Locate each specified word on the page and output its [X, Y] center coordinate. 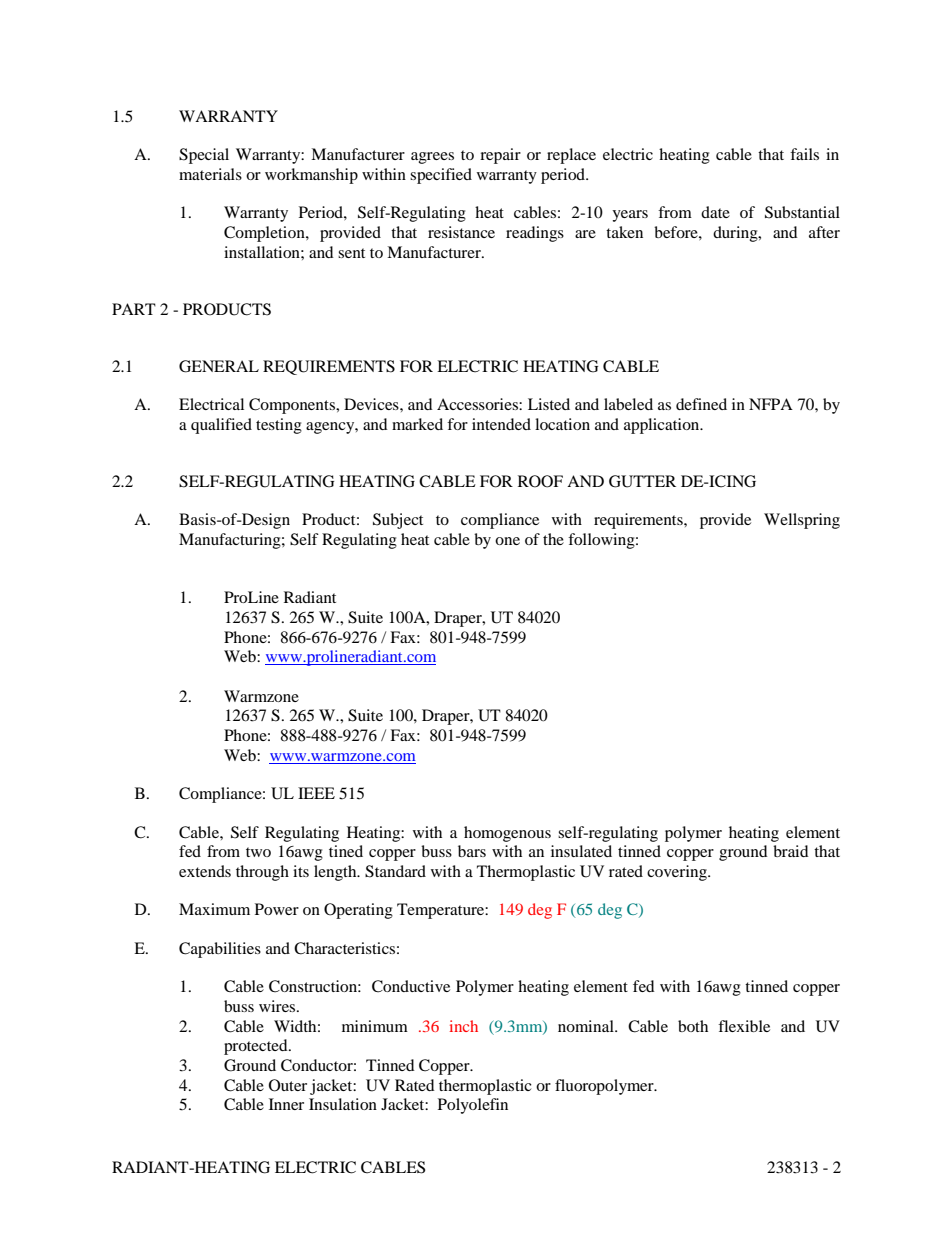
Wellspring [802, 521]
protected [257, 1047]
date [715, 212]
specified [441, 176]
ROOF [540, 481]
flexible [744, 1026]
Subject [398, 521]
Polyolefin [473, 1106]
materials [210, 174]
